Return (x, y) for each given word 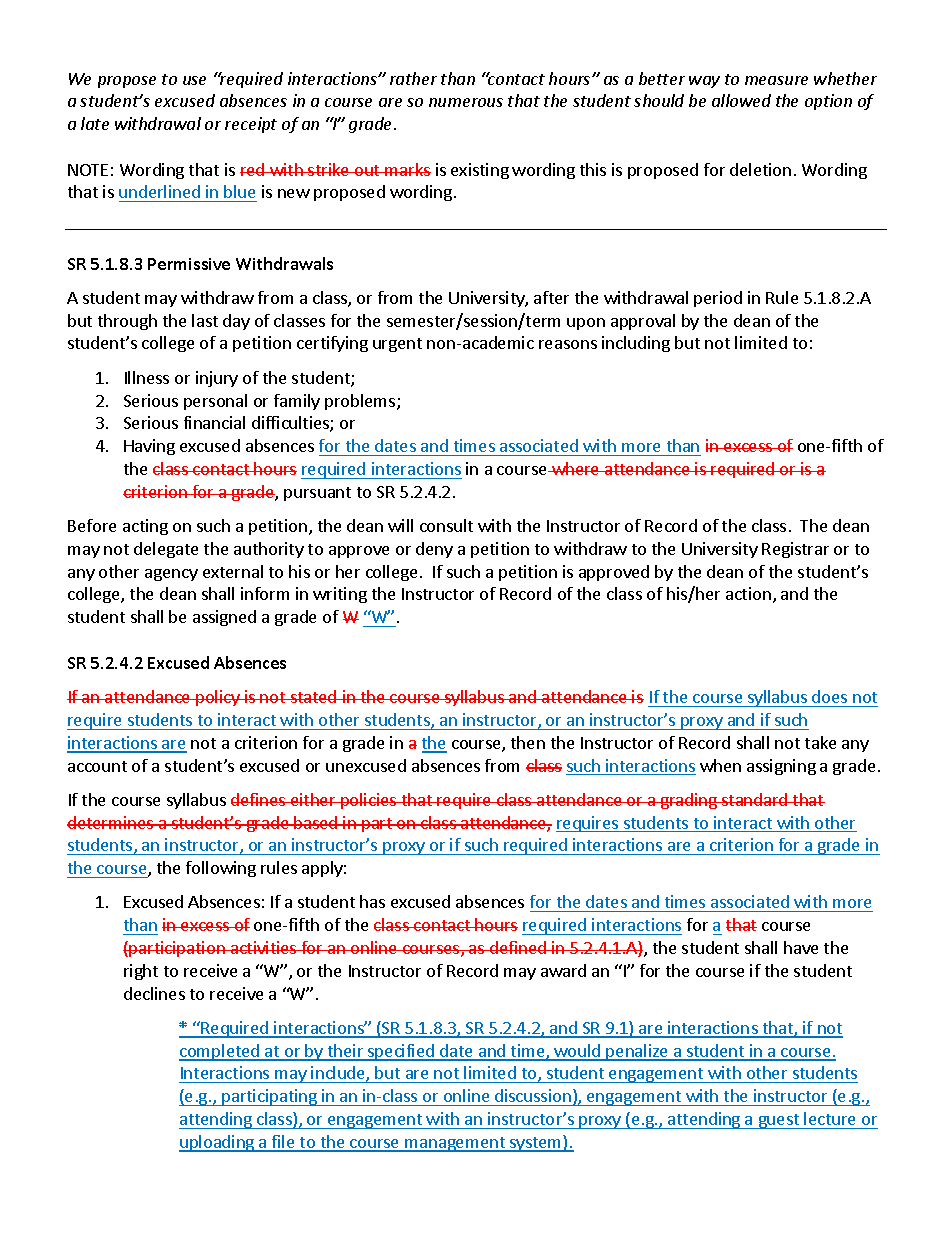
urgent (397, 345)
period (718, 299)
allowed (741, 100)
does (829, 696)
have (801, 947)
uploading (218, 1143)
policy (218, 698)
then (528, 742)
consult (446, 525)
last (205, 320)
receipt (251, 125)
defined (518, 947)
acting (145, 527)
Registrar (795, 550)
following (221, 869)
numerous (466, 102)
